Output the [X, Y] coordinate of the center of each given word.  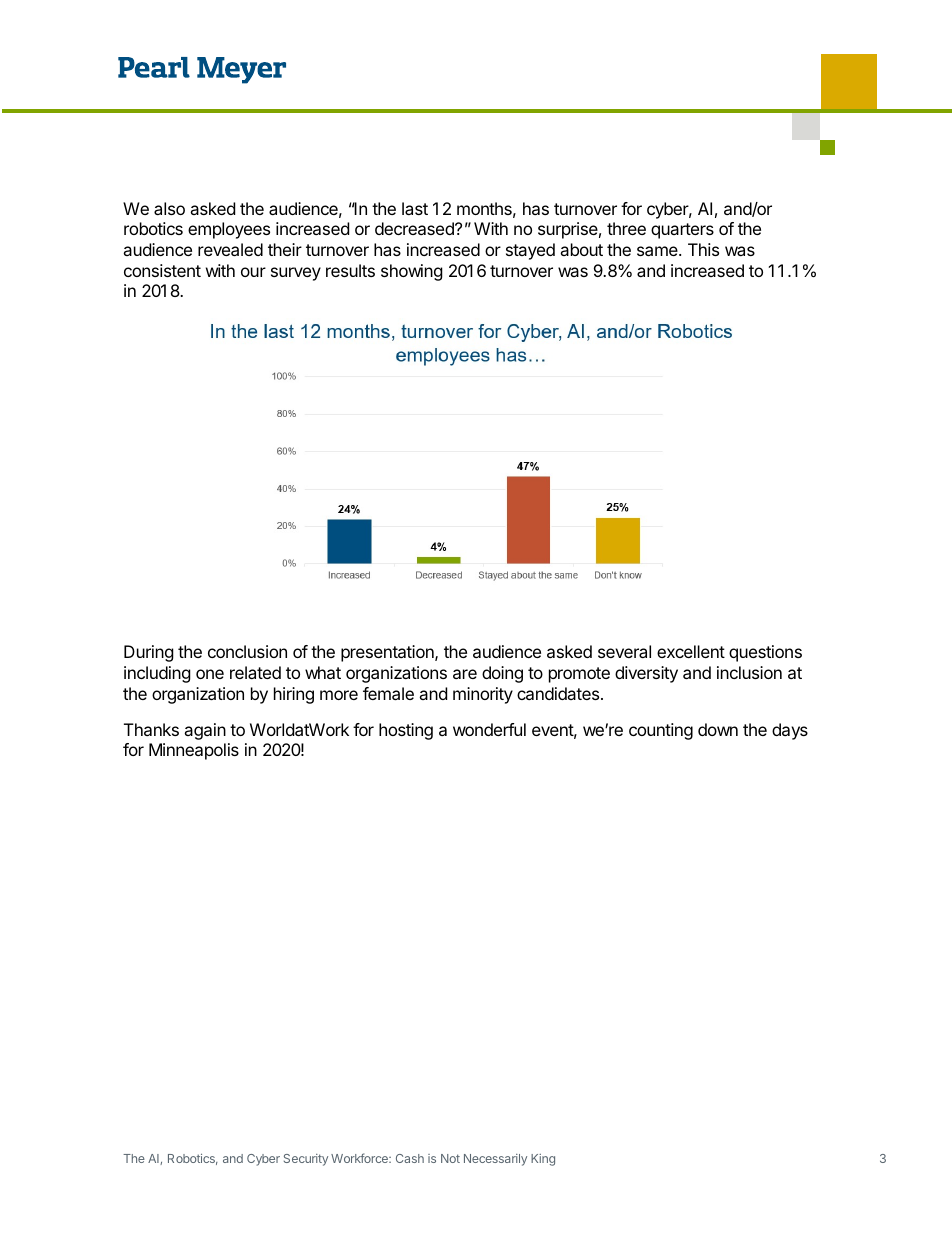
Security [306, 1160]
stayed [530, 251]
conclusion [247, 651]
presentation [388, 653]
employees [229, 230]
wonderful [489, 729]
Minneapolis [194, 751]
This [703, 249]
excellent [691, 651]
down [718, 729]
